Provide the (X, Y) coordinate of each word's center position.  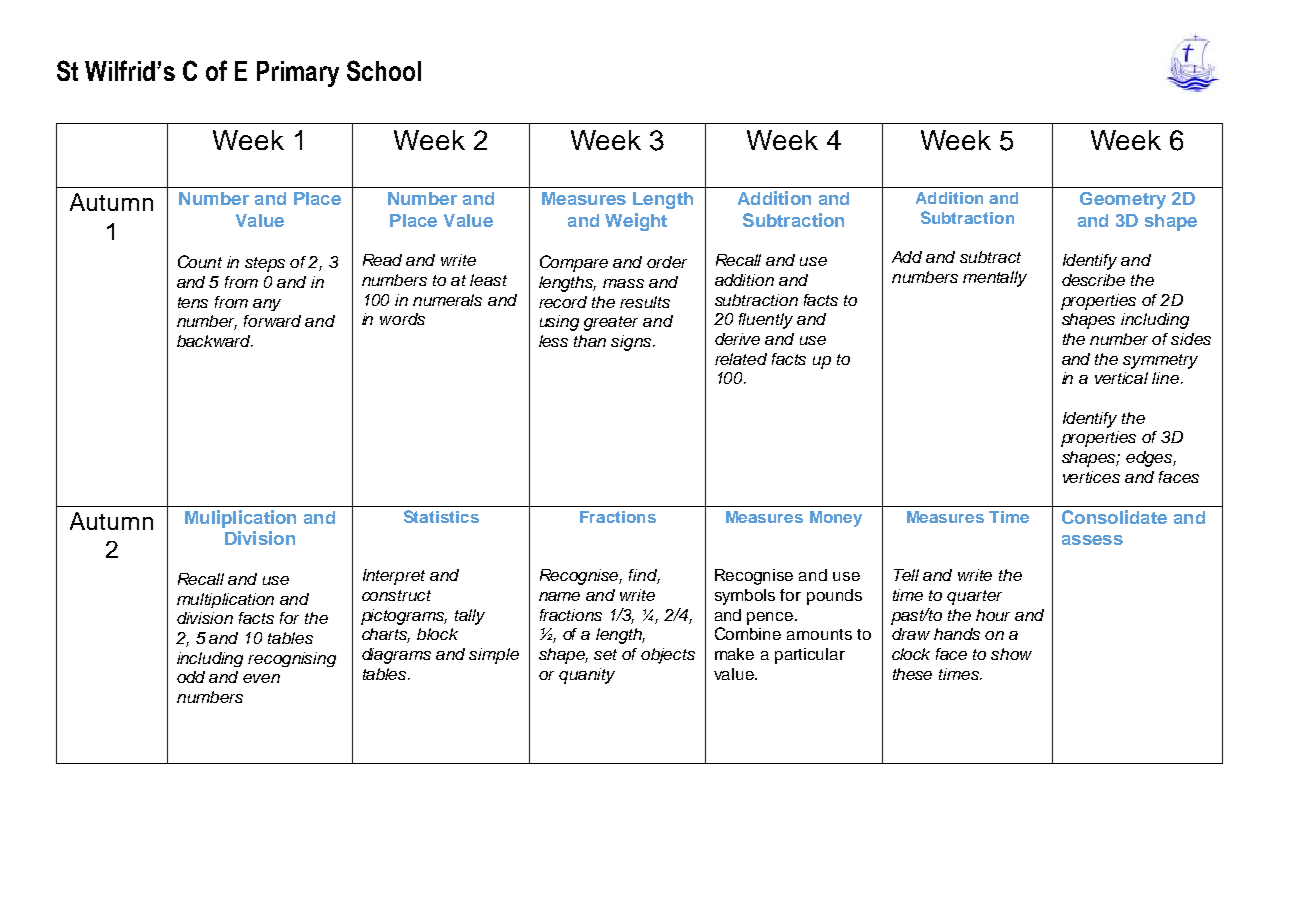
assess (1092, 540)
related (741, 359)
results (645, 302)
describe (1093, 280)
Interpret (394, 577)
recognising (292, 659)
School (384, 70)
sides (1191, 339)
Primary (298, 74)
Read (382, 260)
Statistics (441, 516)
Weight (636, 222)
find (644, 576)
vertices (1091, 477)
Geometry (1123, 200)
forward (272, 321)
